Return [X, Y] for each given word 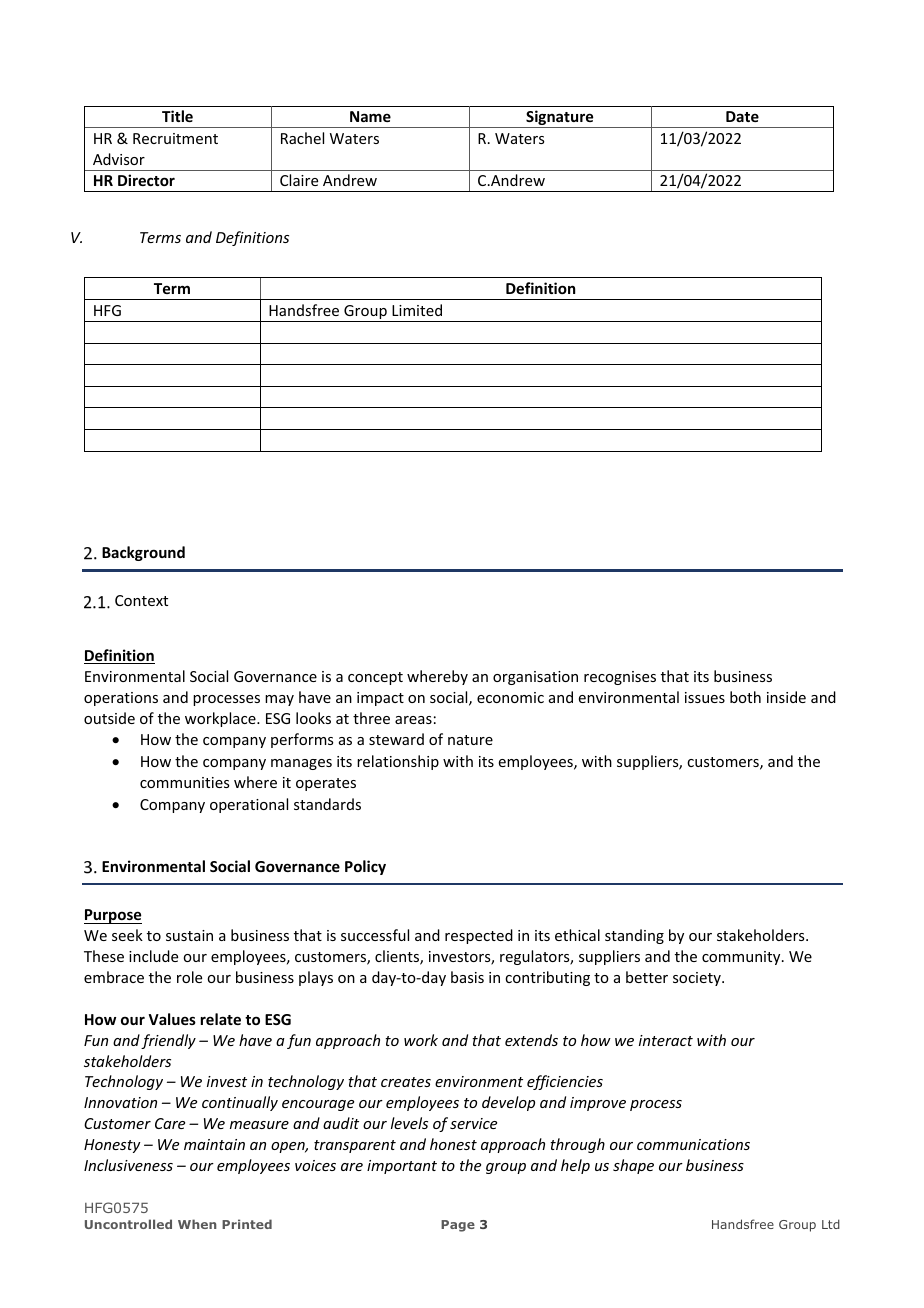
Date [742, 116]
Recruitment [175, 138]
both [745, 697]
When [197, 1224]
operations [121, 699]
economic [510, 697]
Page [458, 1226]
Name [370, 116]
